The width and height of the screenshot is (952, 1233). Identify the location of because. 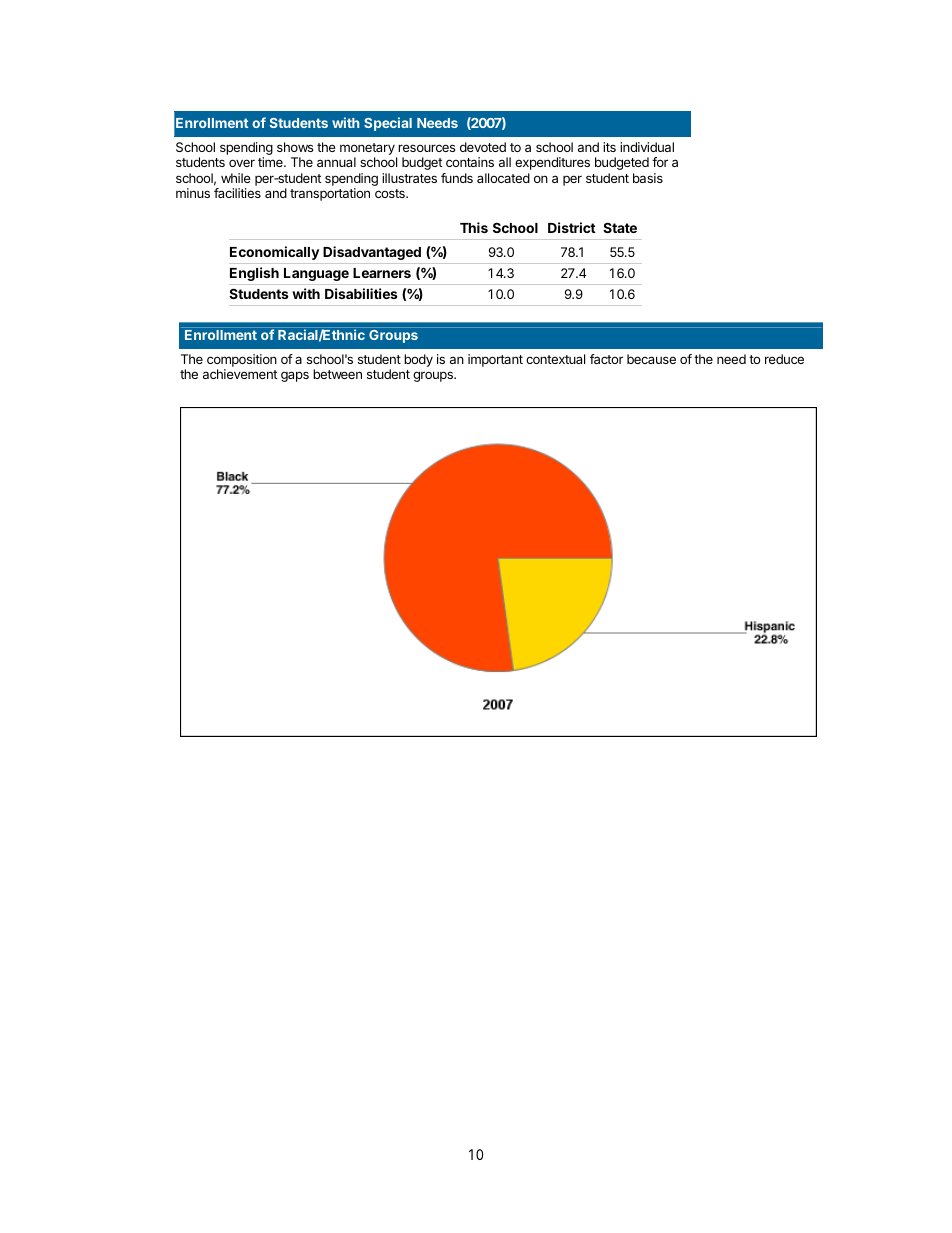
(651, 359).
